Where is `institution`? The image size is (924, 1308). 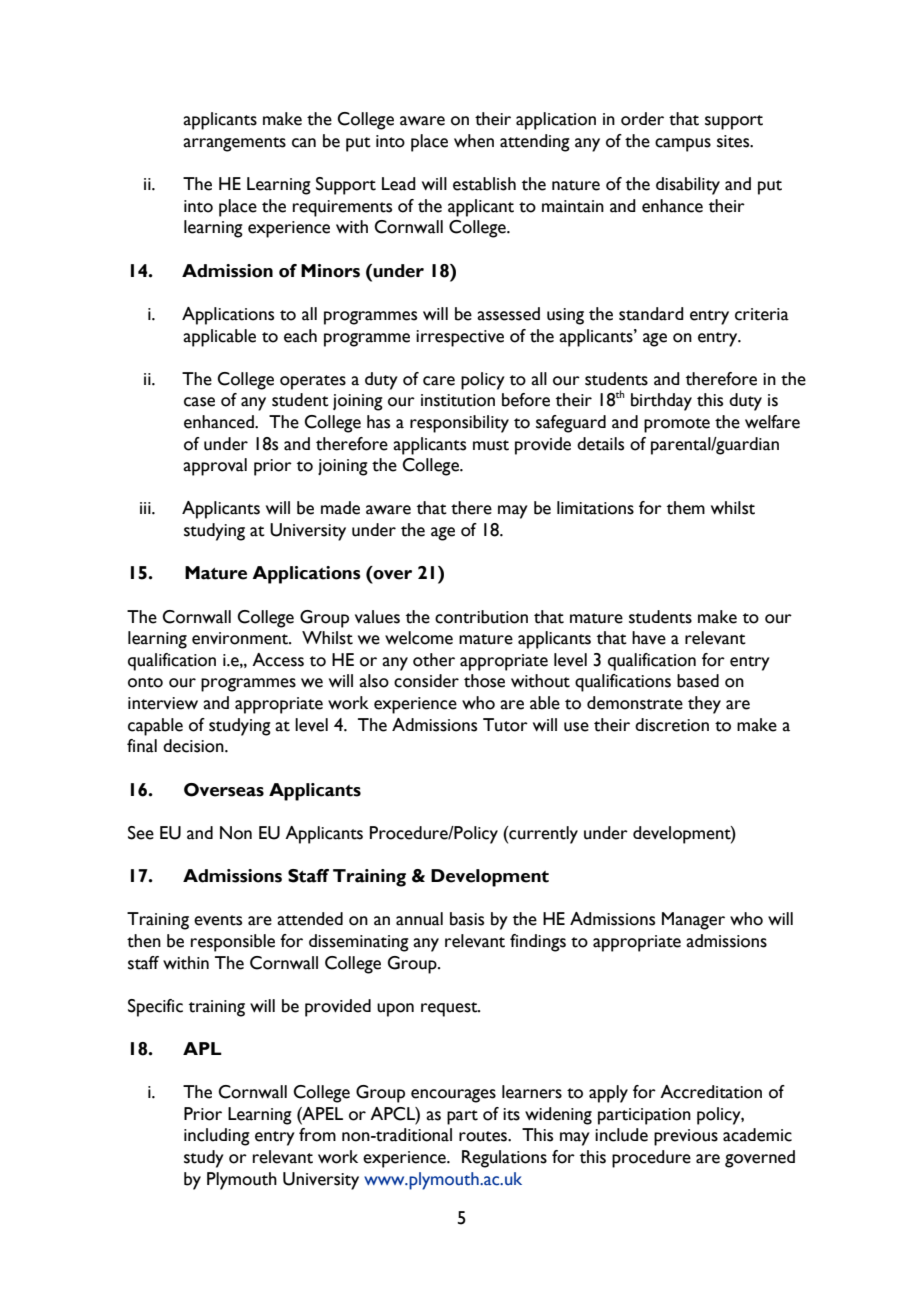 institution is located at coordinates (458, 400).
